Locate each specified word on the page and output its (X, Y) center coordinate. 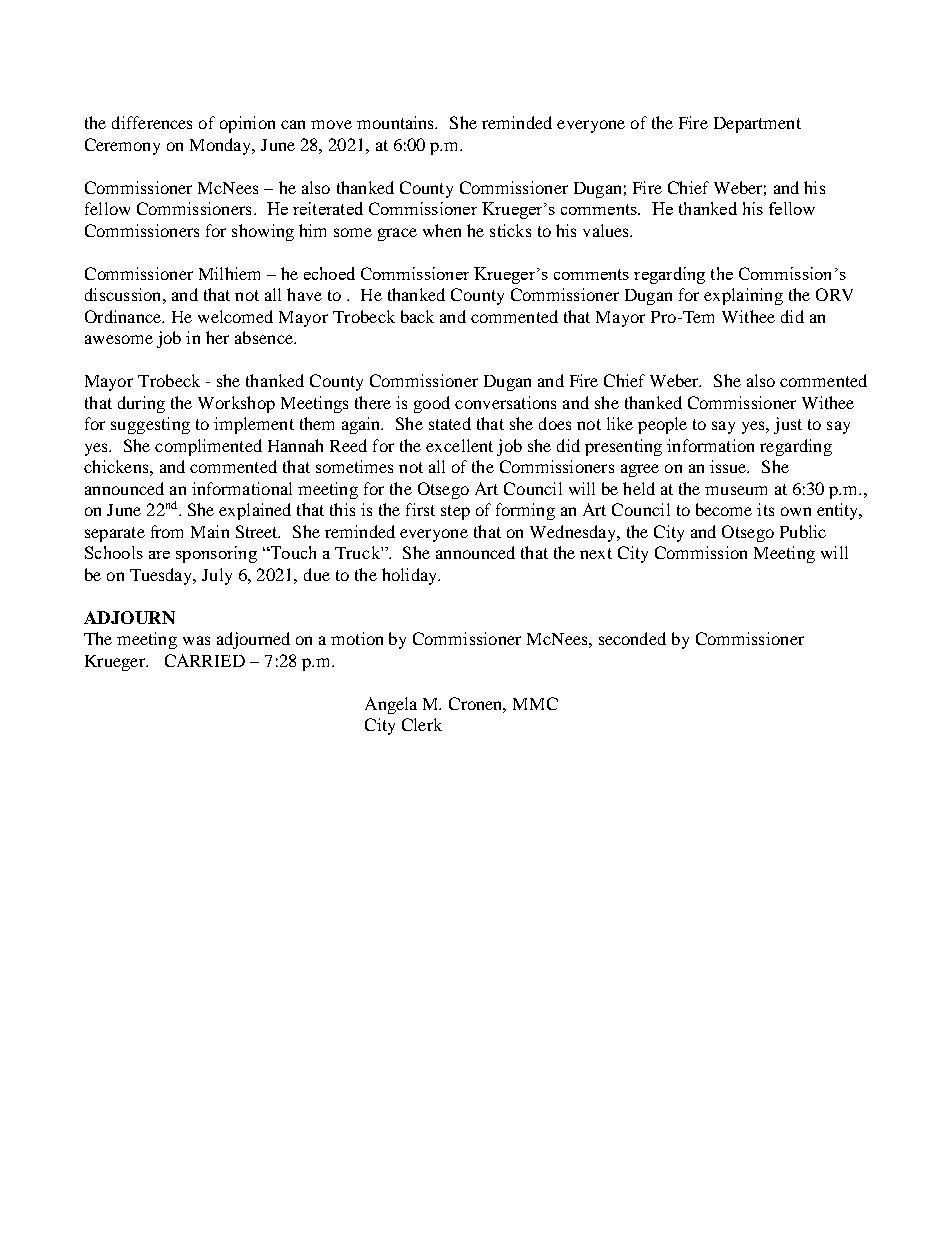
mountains (397, 122)
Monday (222, 146)
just (788, 425)
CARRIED (205, 660)
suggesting (150, 425)
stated (450, 423)
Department (757, 125)
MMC (535, 703)
